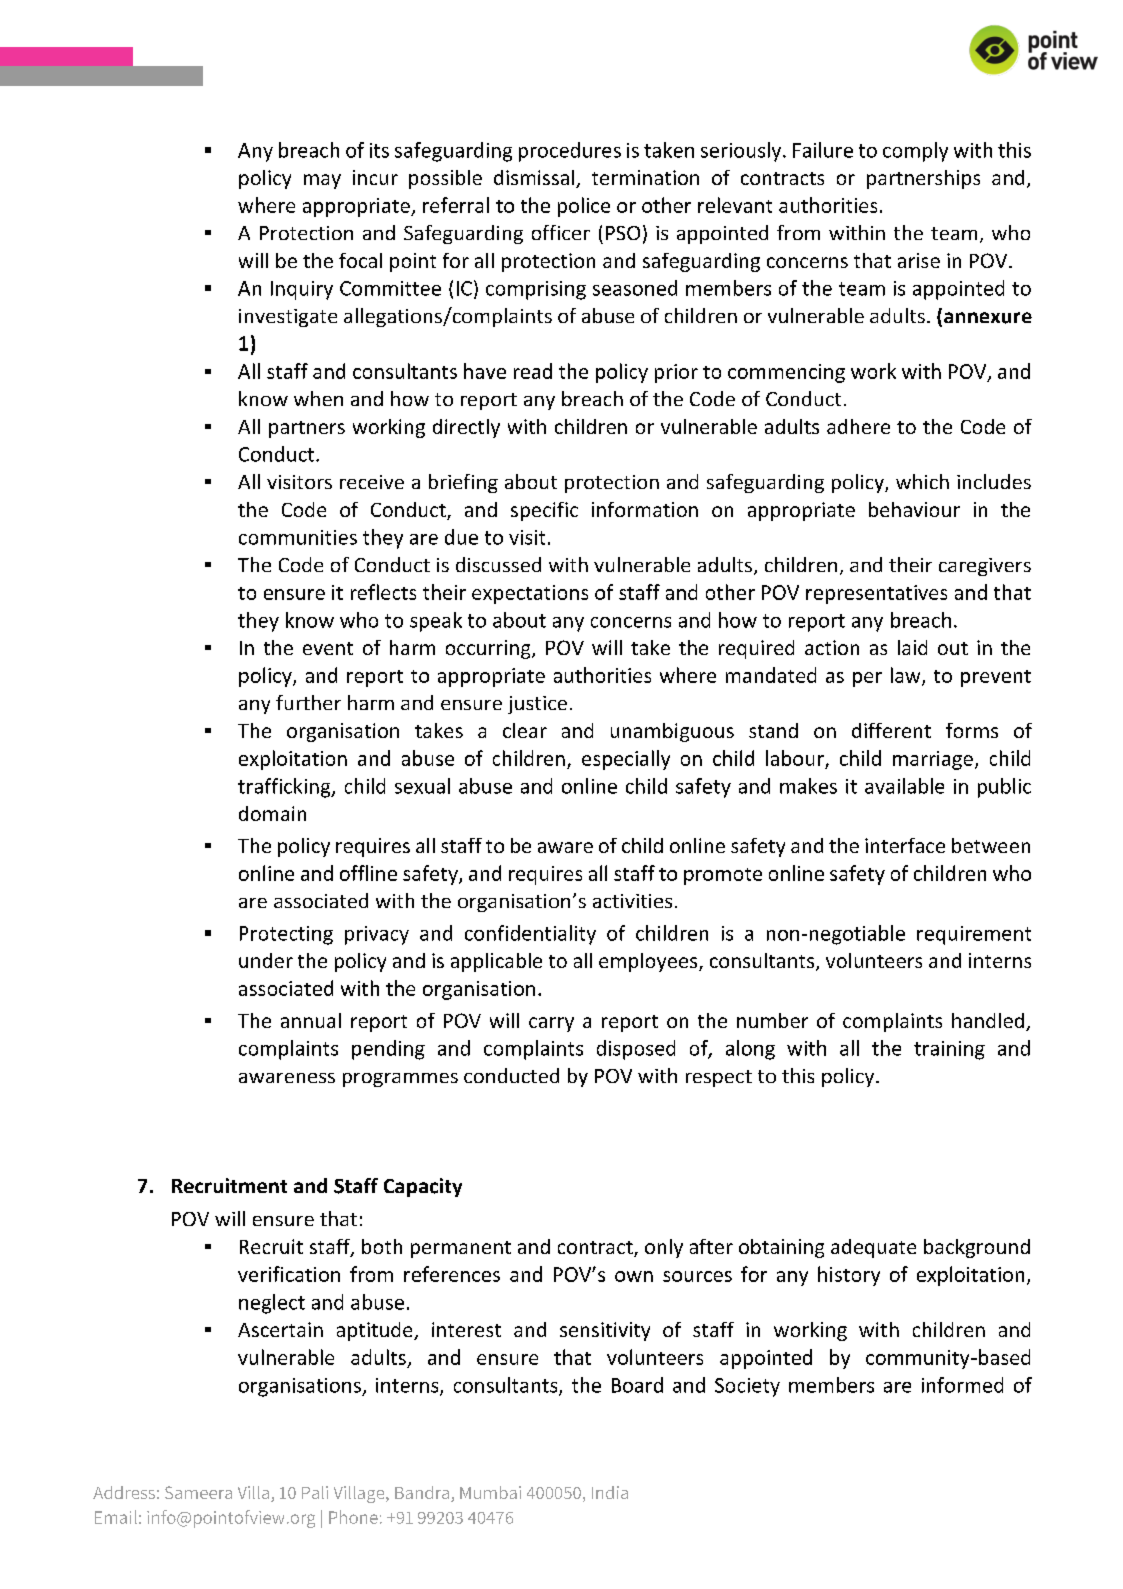 This screenshot has width=1123, height=1589. Describe the element at coordinates (535, 179) in the screenshot. I see `dismissal` at that location.
